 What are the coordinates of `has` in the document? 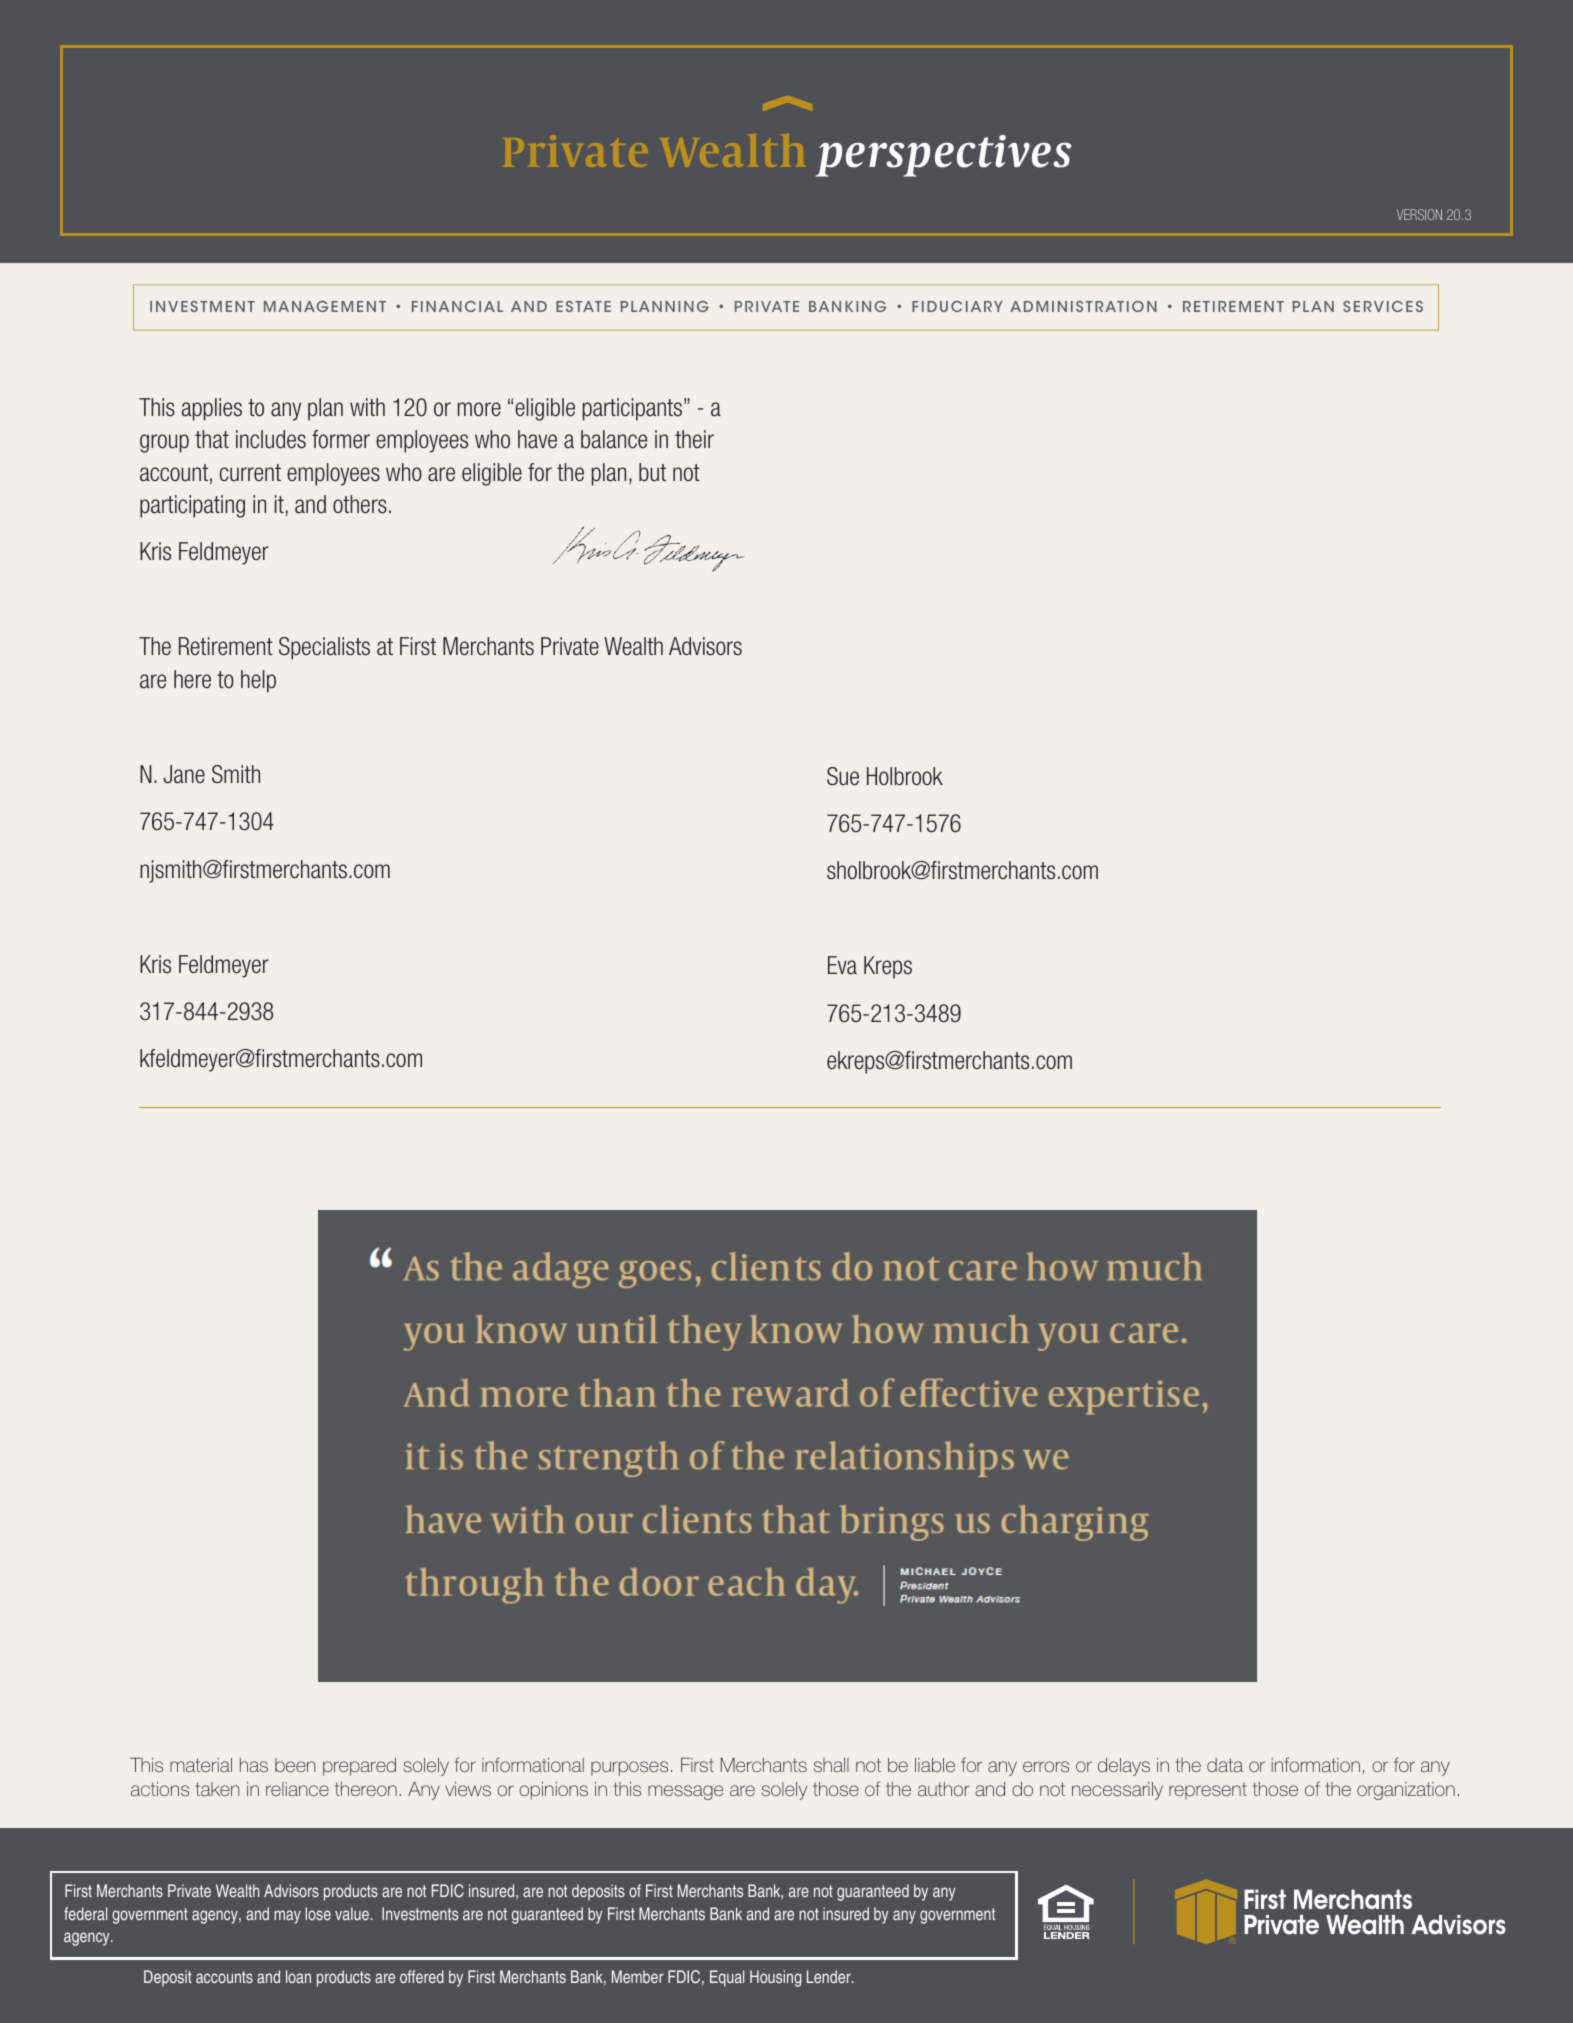 It's located at (254, 1765).
